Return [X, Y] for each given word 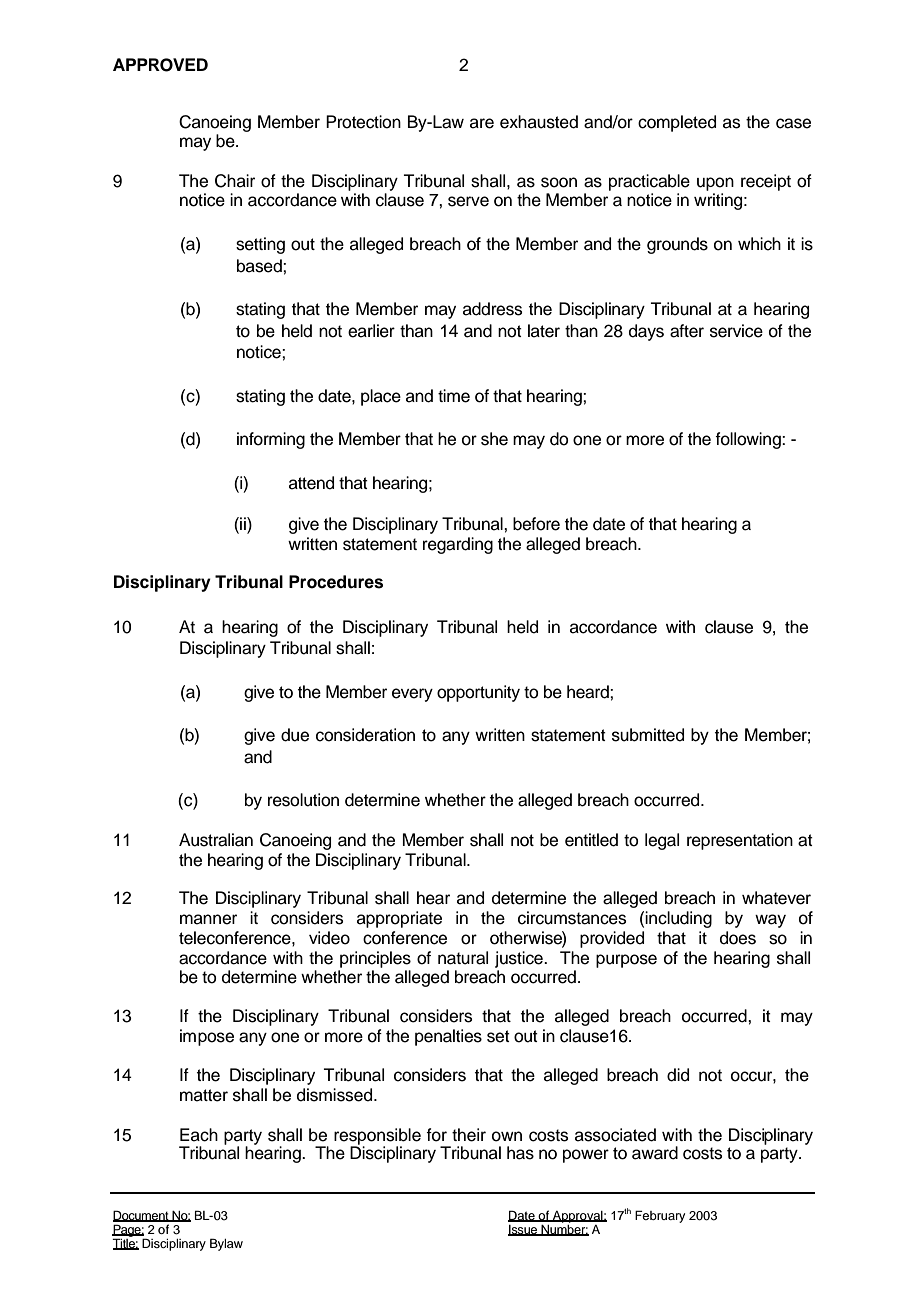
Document [142, 1216]
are [482, 123]
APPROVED [160, 65]
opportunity [478, 693]
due [295, 735]
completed [677, 123]
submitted [648, 735]
